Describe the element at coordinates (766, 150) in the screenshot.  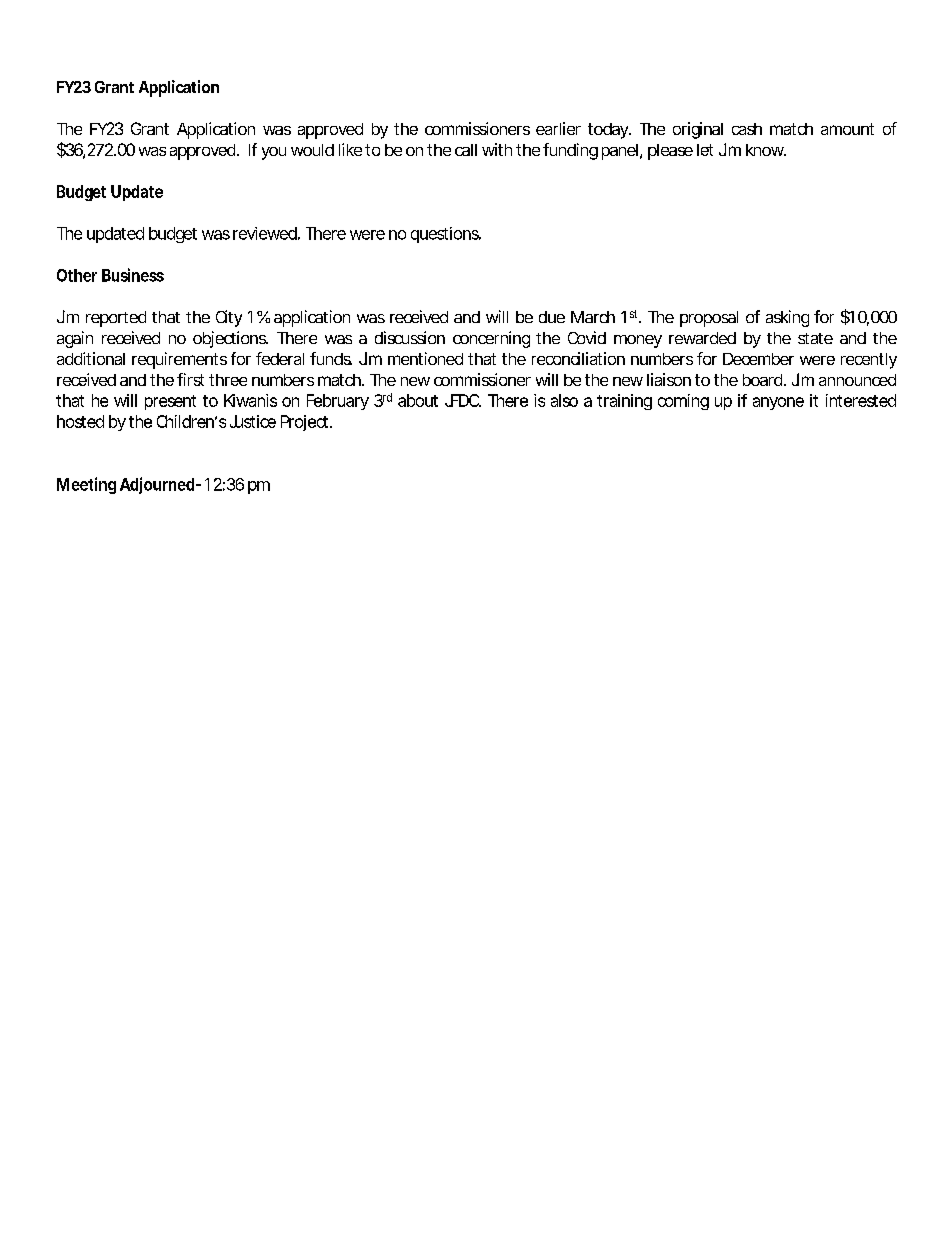
I see `know` at that location.
